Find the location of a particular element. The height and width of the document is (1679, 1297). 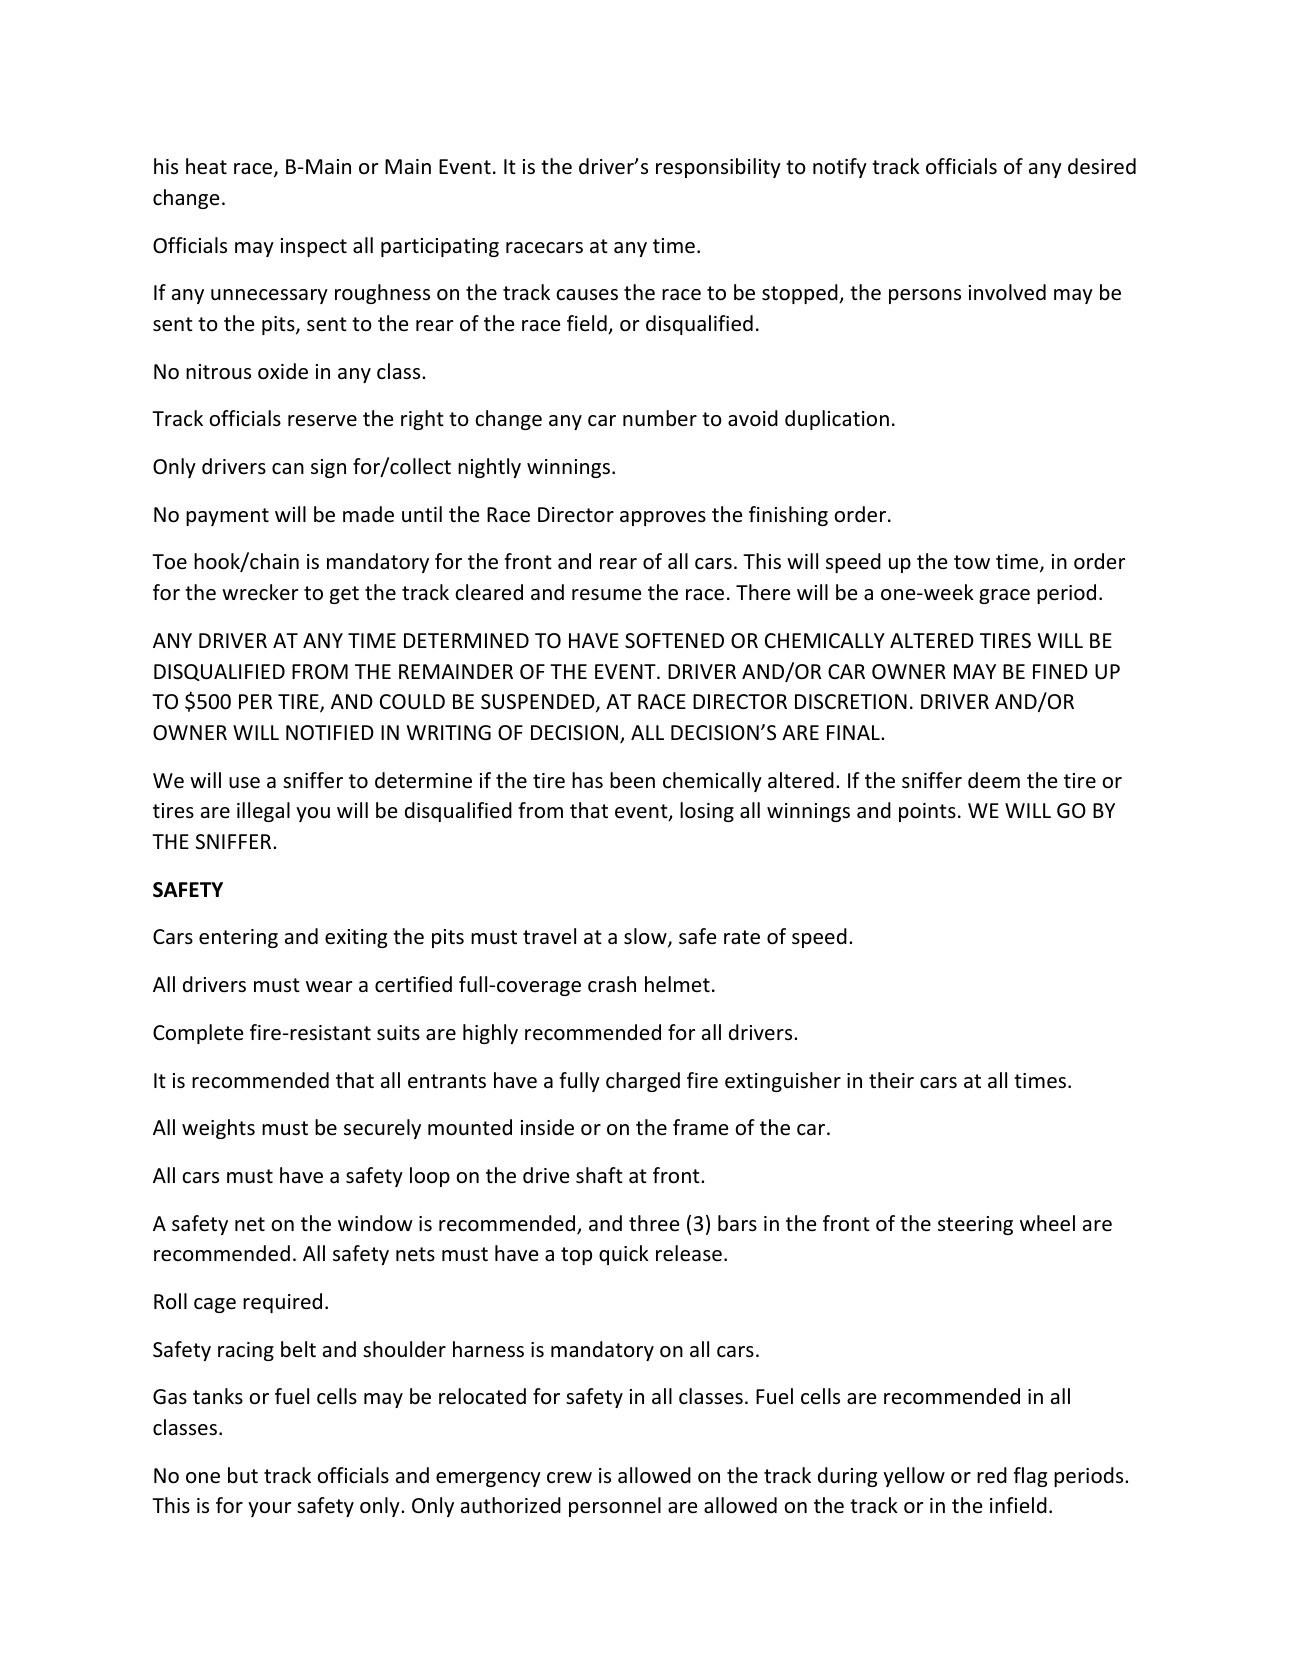

illegal is located at coordinates (263, 812).
